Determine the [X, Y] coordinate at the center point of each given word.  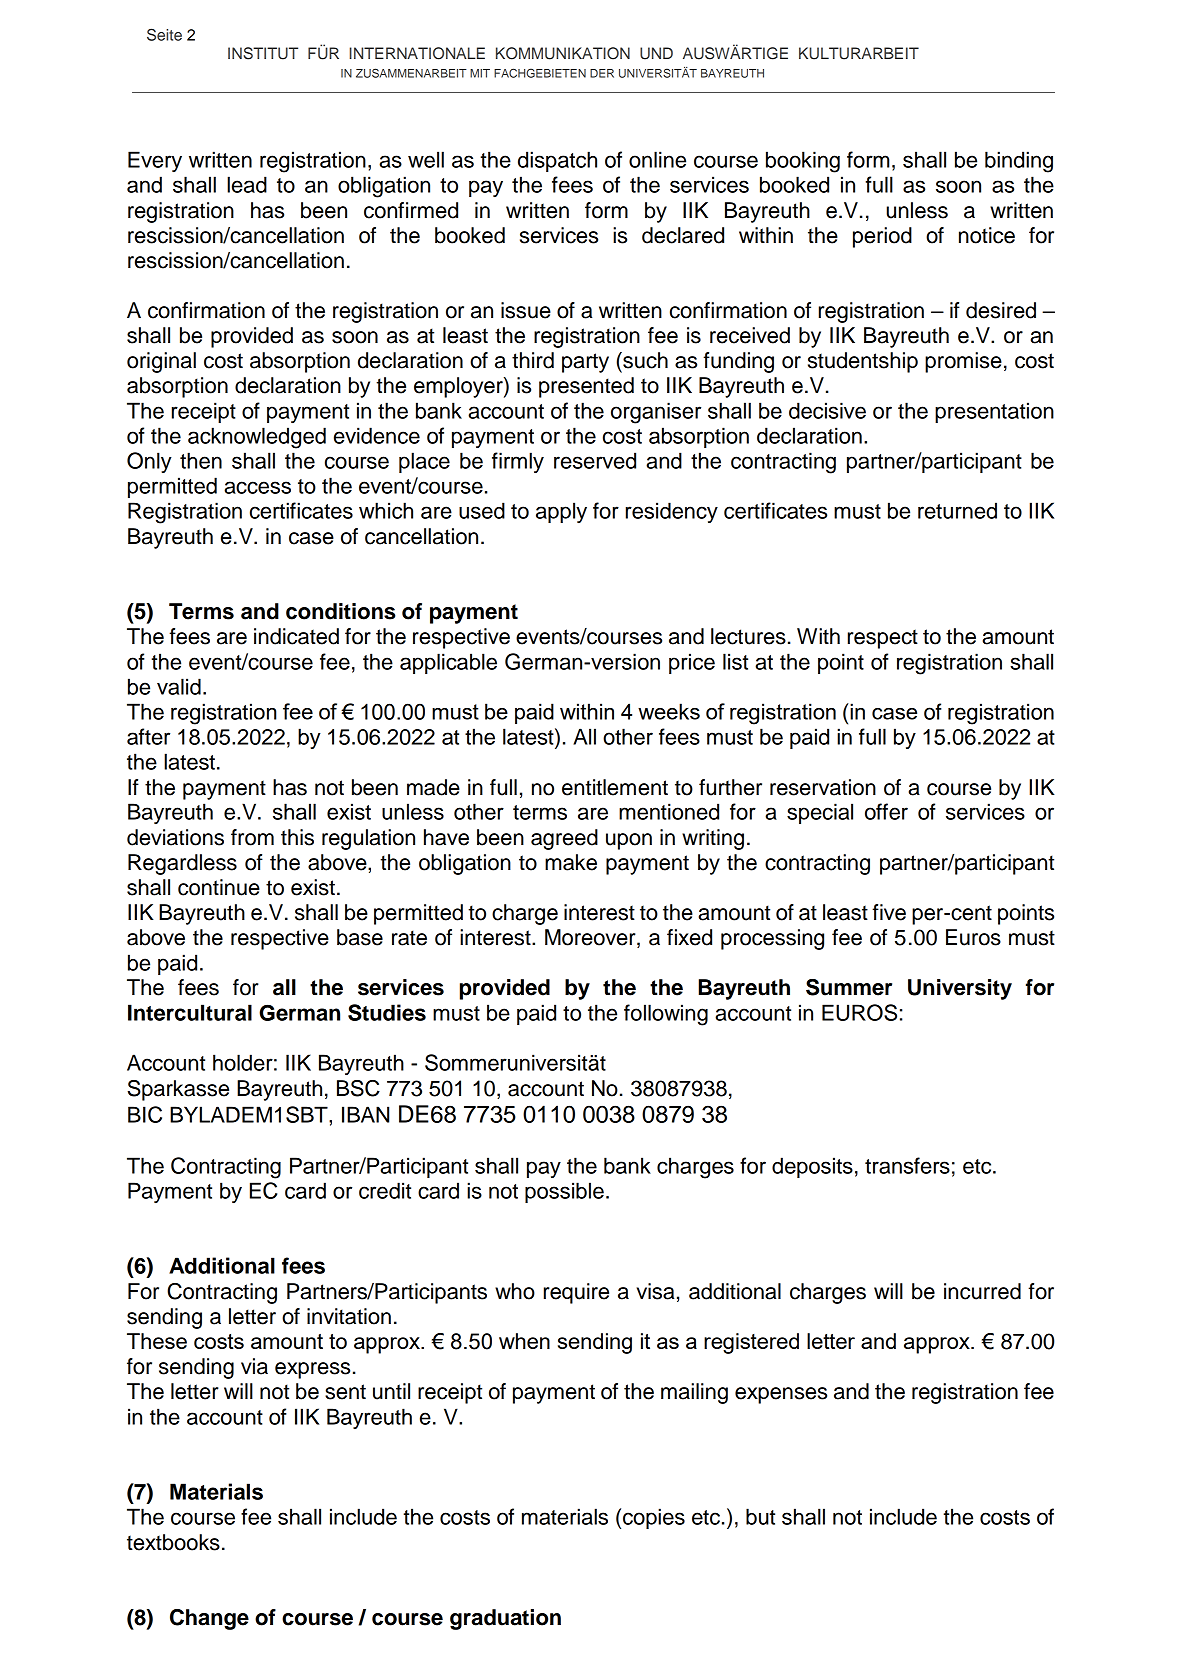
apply [561, 512]
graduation [505, 1619]
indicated [296, 636]
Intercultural [190, 1012]
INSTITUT [263, 53]
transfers [907, 1165]
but [760, 1516]
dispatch [557, 161]
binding [1019, 162]
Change [209, 1619]
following [666, 1015]
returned [957, 510]
